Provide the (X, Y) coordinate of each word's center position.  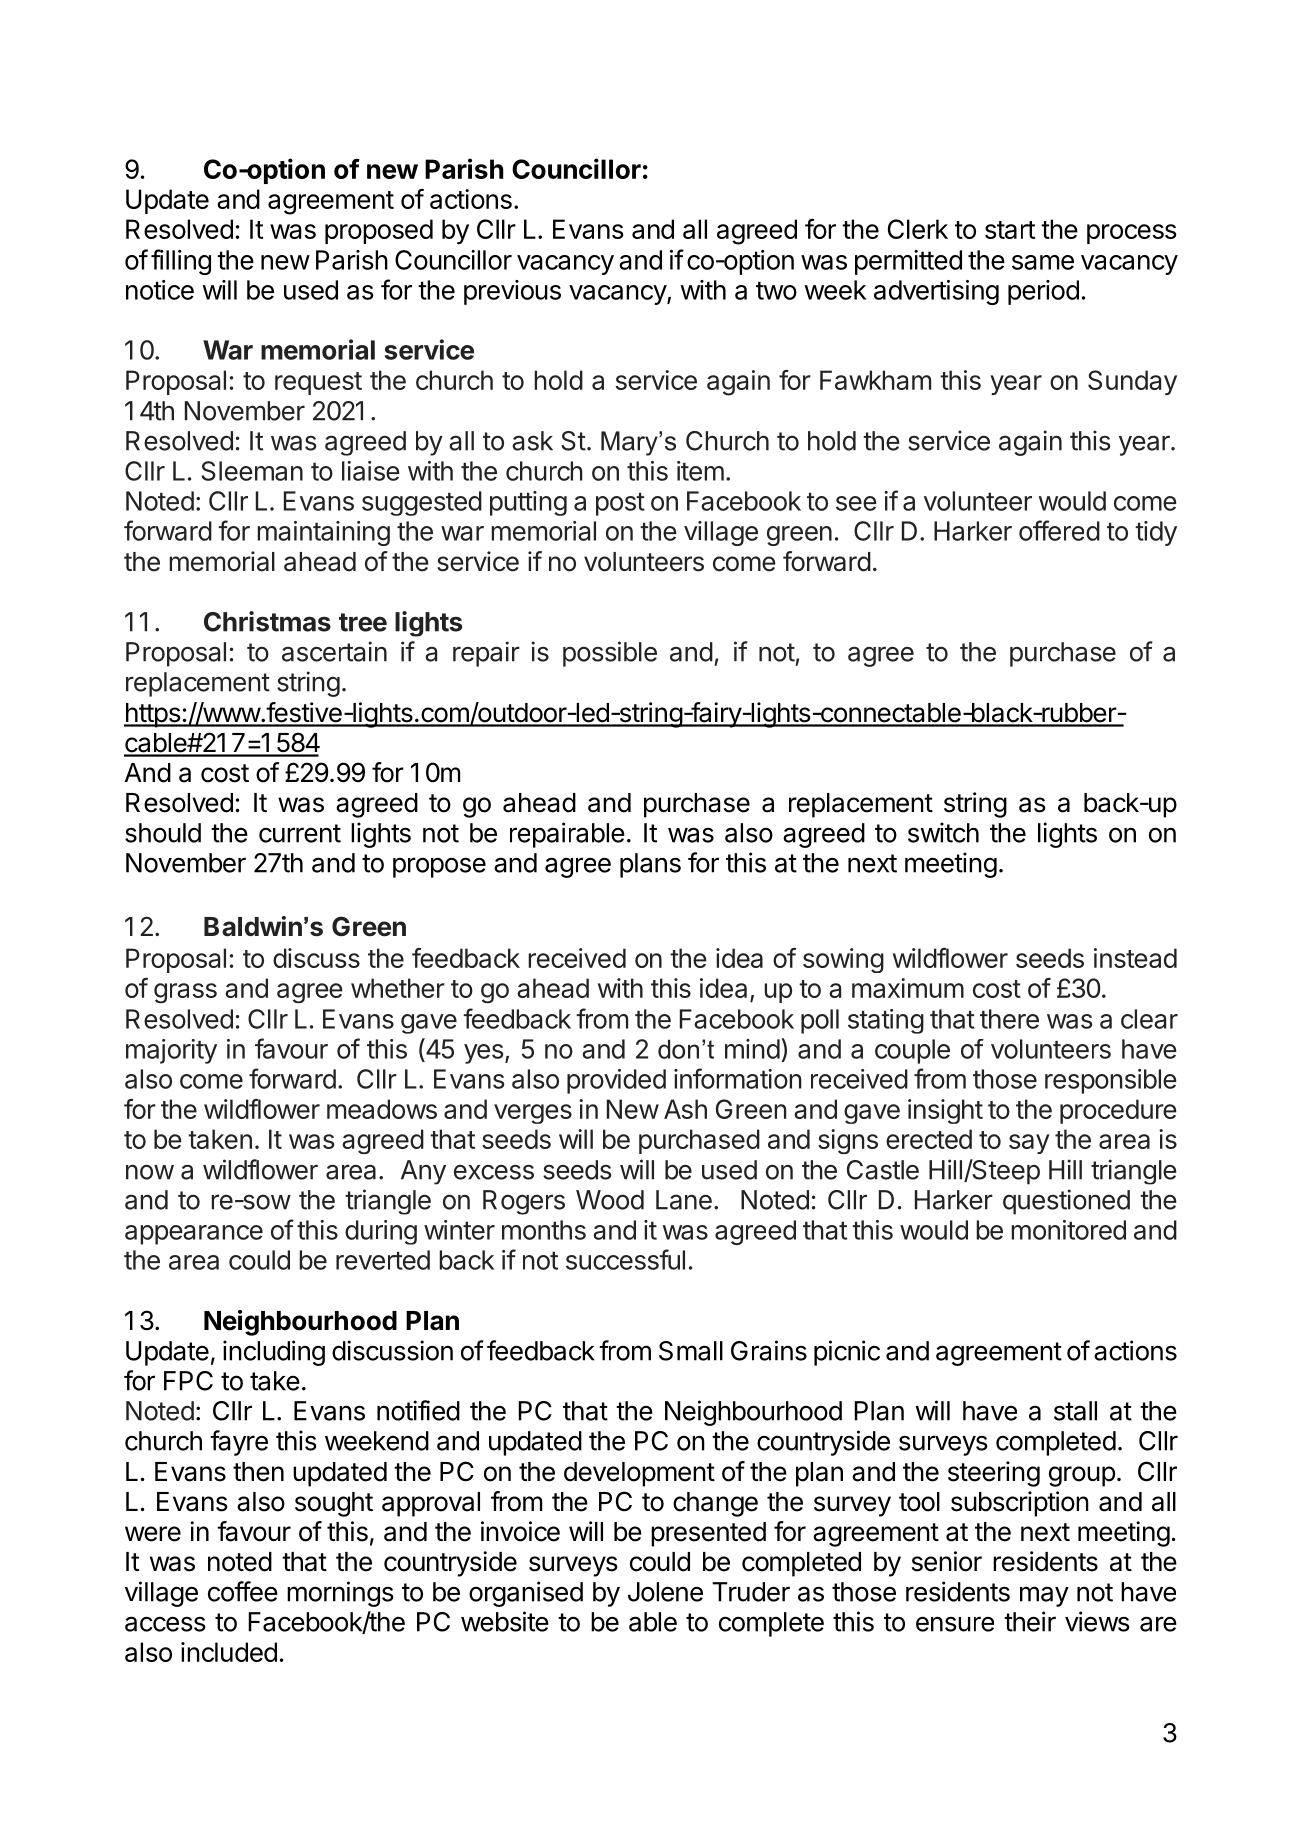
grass (185, 993)
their (1030, 1621)
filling (181, 262)
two (776, 290)
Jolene (665, 1592)
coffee (243, 1591)
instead (1135, 958)
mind (752, 1049)
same (1043, 262)
